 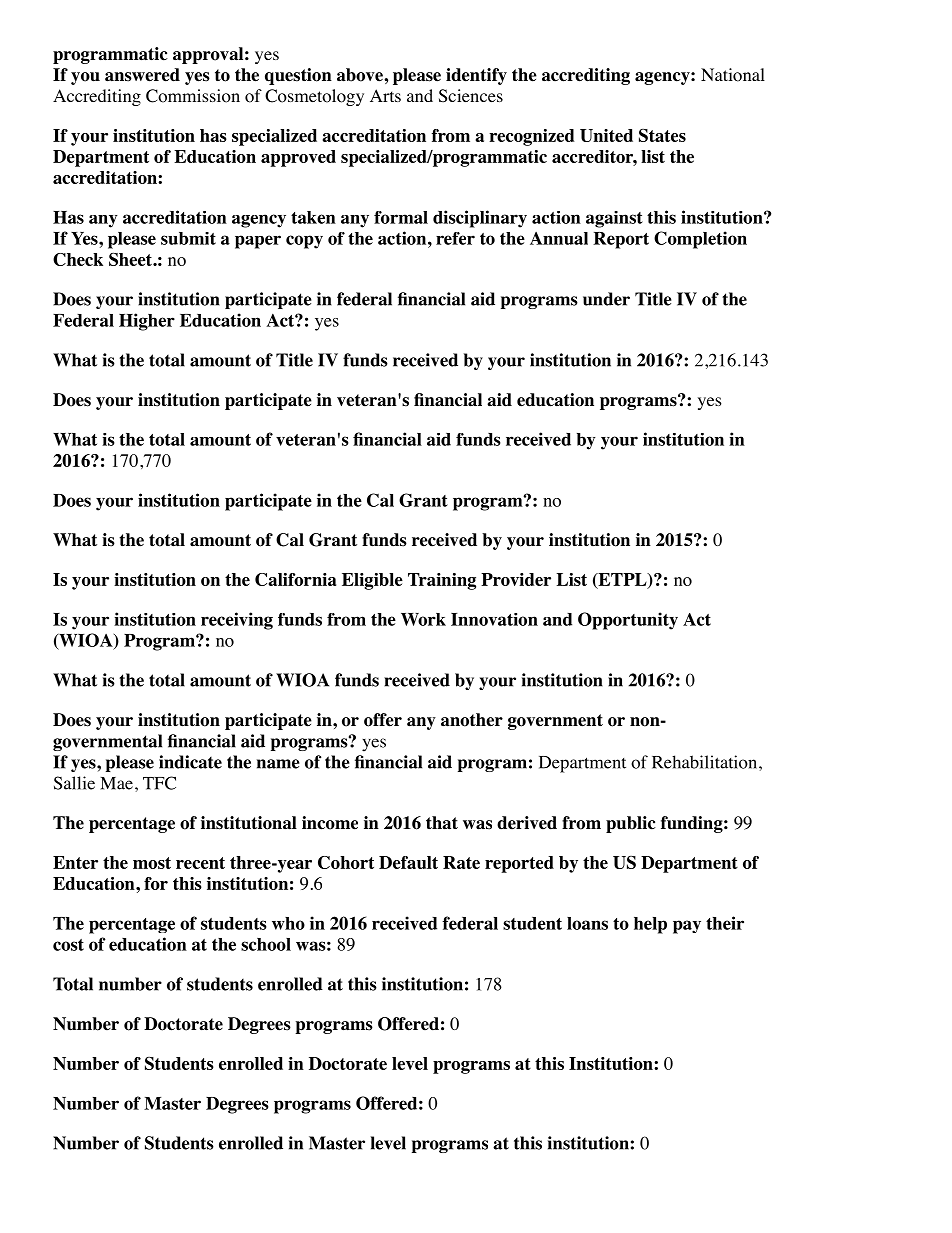 What do you see at coordinates (142, 75) in the page?
I see `answered` at bounding box center [142, 75].
